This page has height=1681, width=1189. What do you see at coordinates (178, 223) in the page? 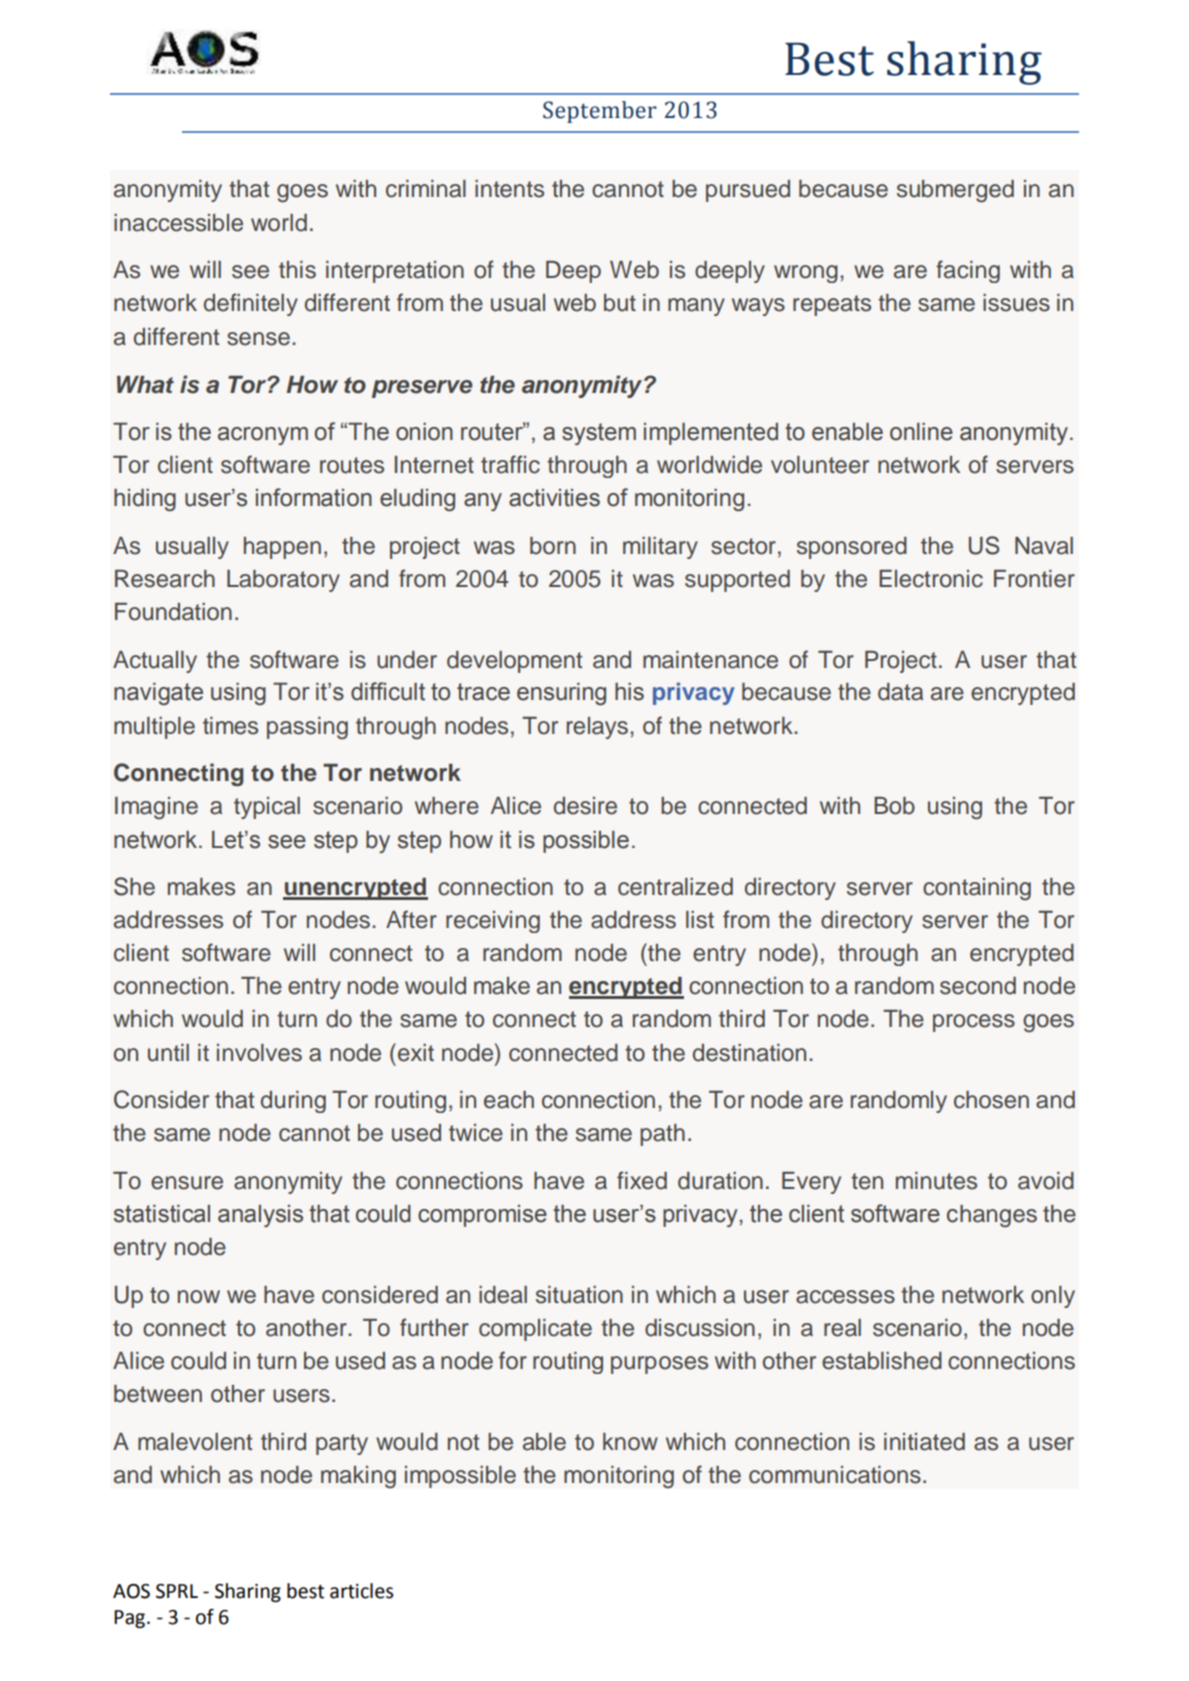
I see `inaccessible` at bounding box center [178, 223].
